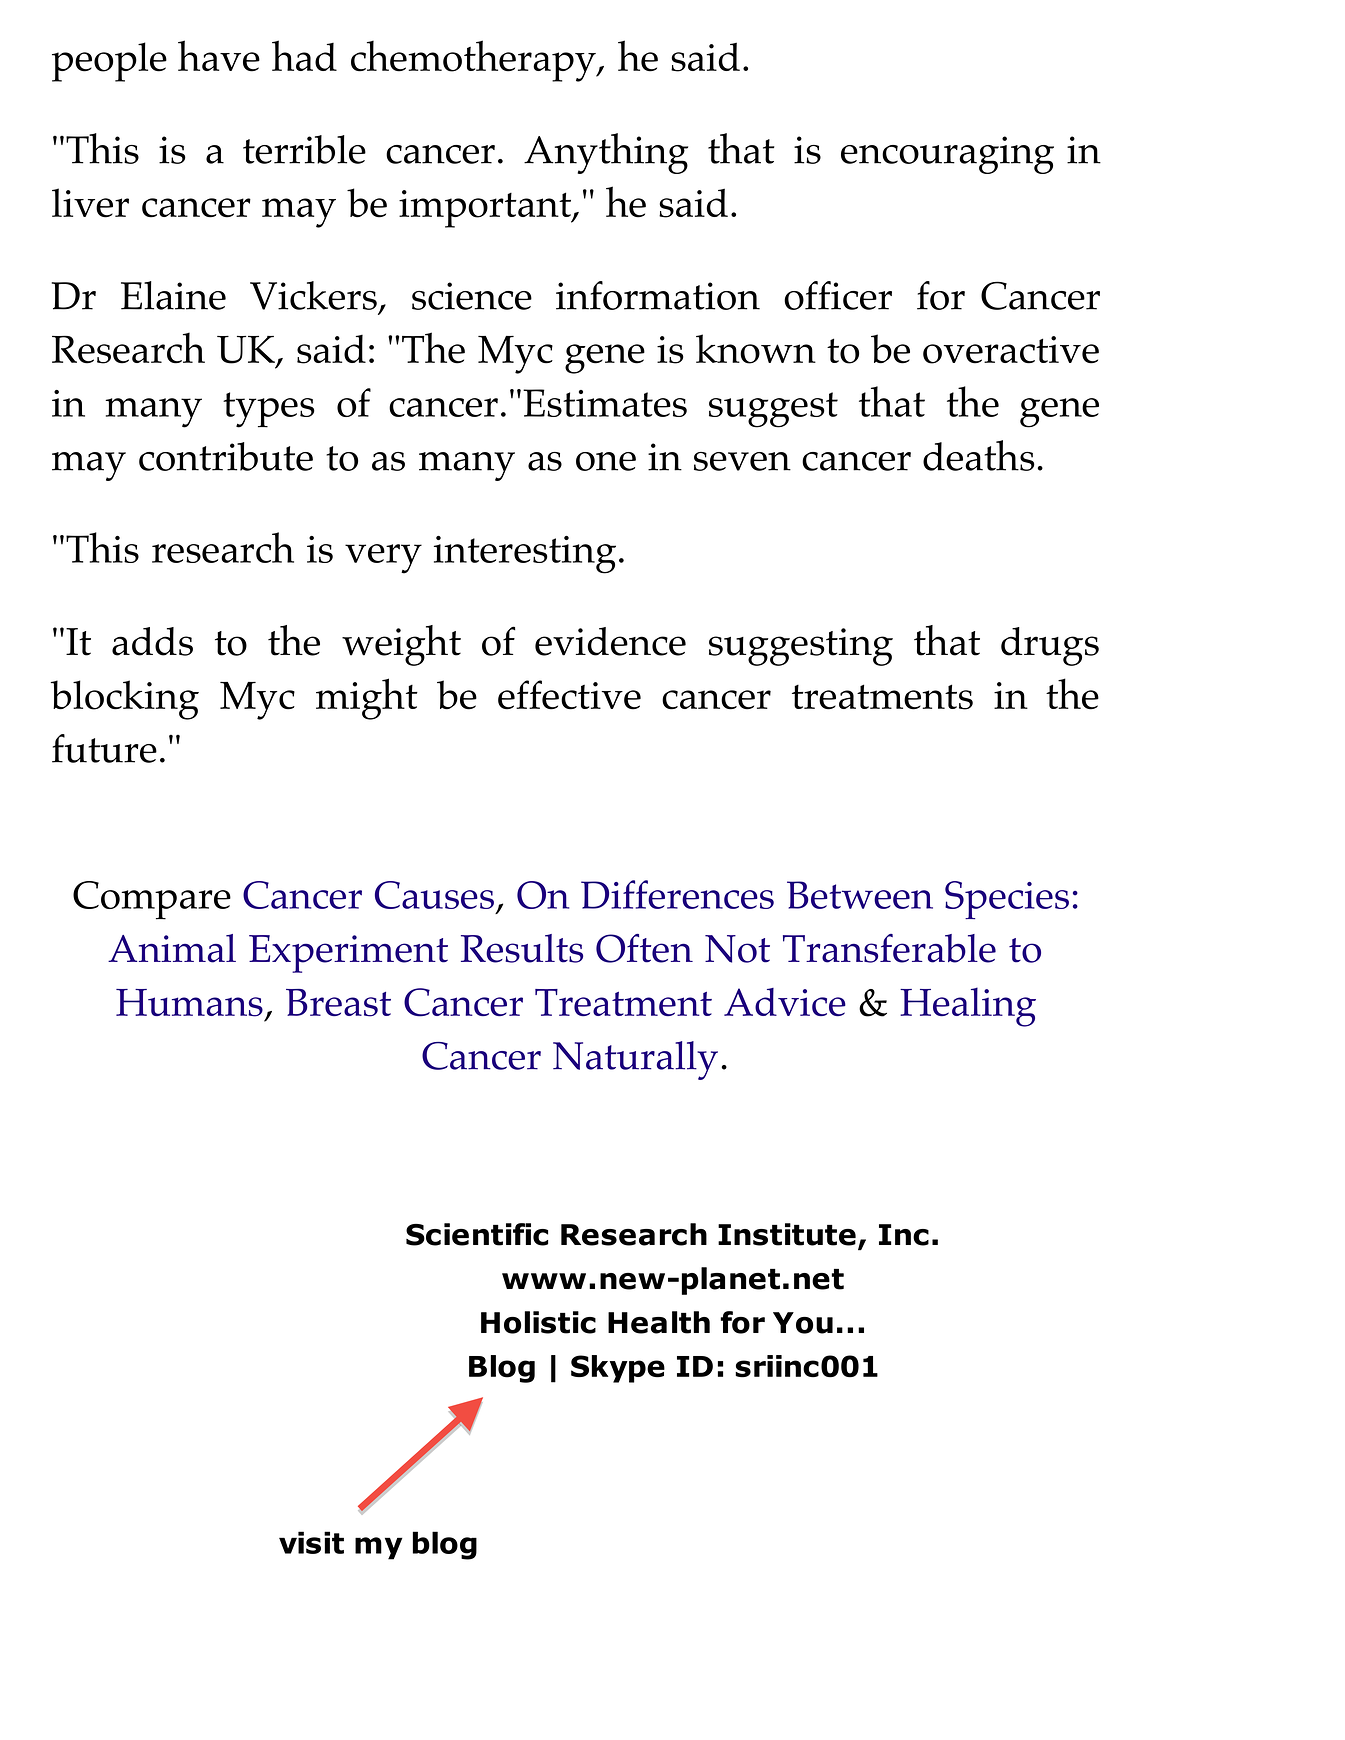 This screenshot has width=1345, height=1740. What do you see at coordinates (947, 155) in the screenshot?
I see `encouraging` at bounding box center [947, 155].
